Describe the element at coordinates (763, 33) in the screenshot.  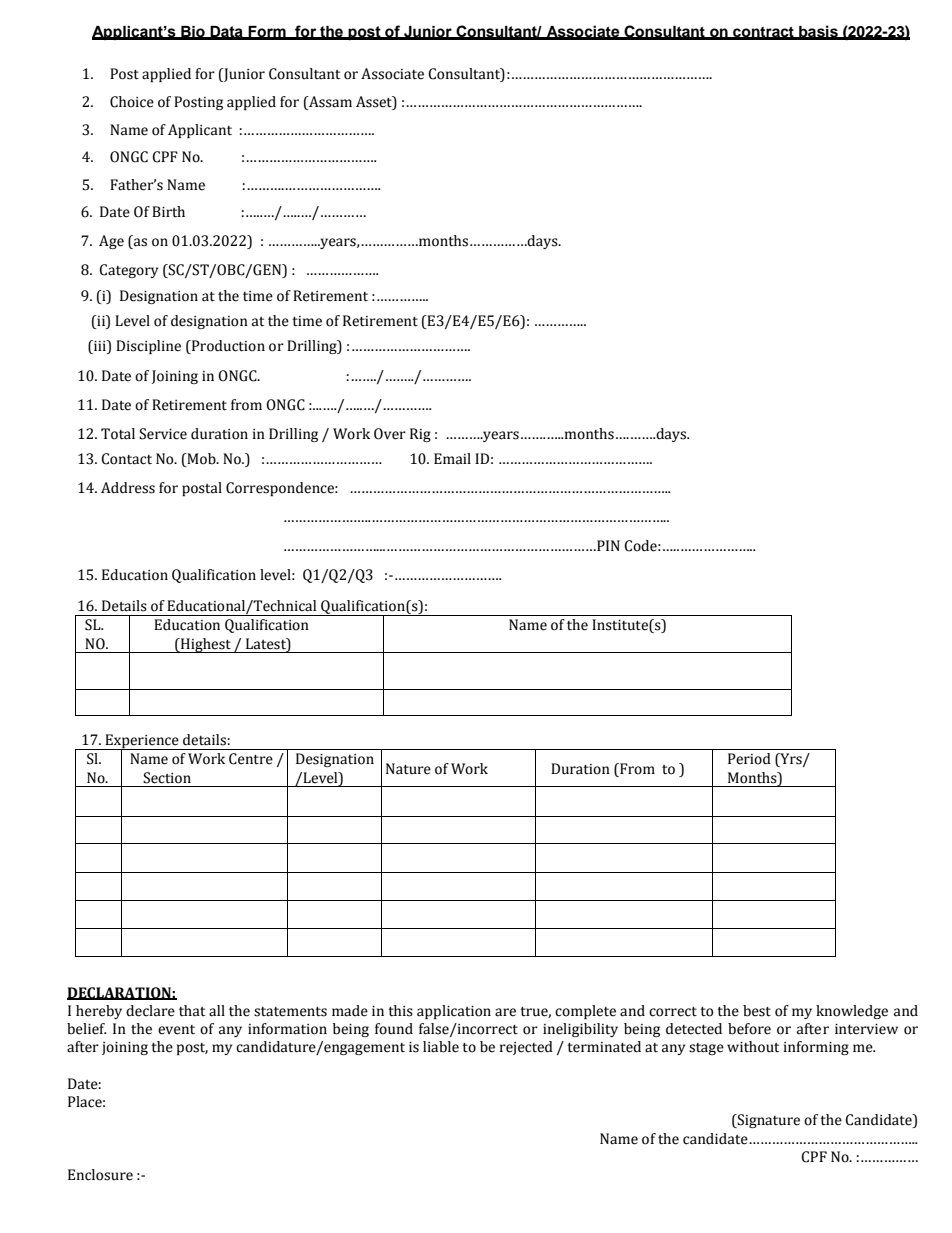
I see `contract` at that location.
